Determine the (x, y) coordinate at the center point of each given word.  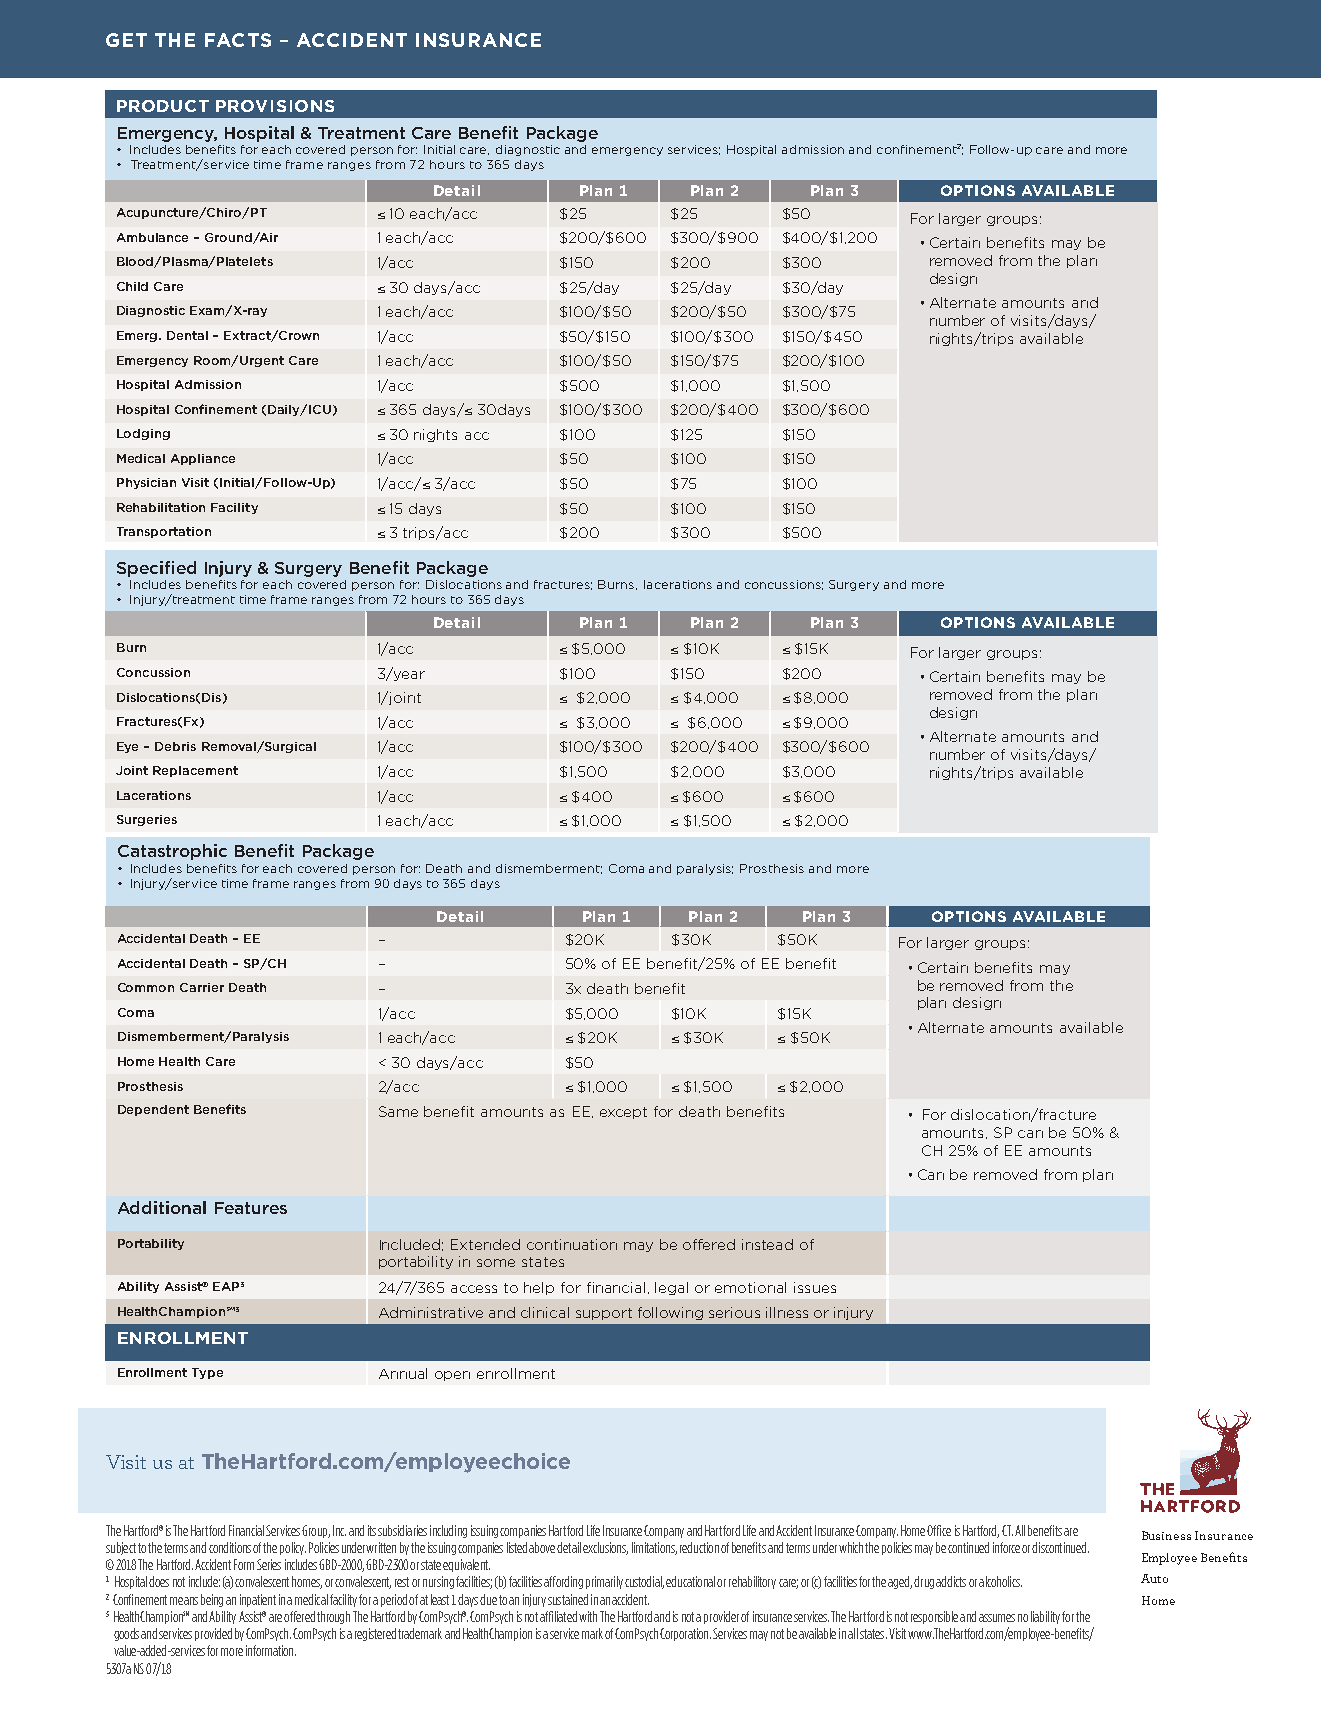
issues (815, 1287)
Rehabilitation (161, 507)
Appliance (203, 459)
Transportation (164, 532)
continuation (572, 1244)
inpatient (258, 1600)
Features (251, 1208)
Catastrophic (172, 852)
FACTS (238, 40)
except (623, 1113)
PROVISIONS (275, 106)
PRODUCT (163, 106)
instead (767, 1244)
